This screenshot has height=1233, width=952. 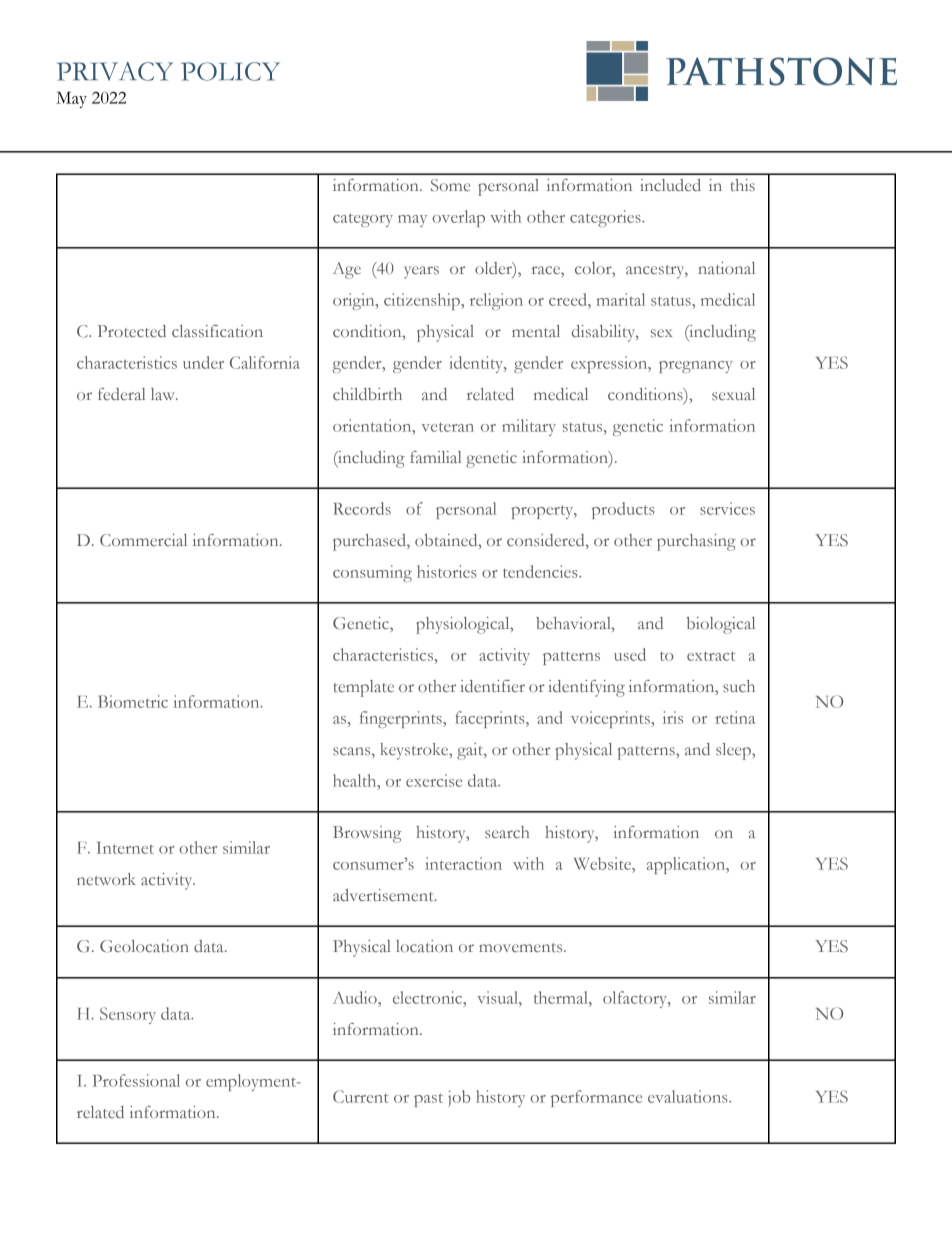 I want to click on POLICY, so click(x=230, y=71).
